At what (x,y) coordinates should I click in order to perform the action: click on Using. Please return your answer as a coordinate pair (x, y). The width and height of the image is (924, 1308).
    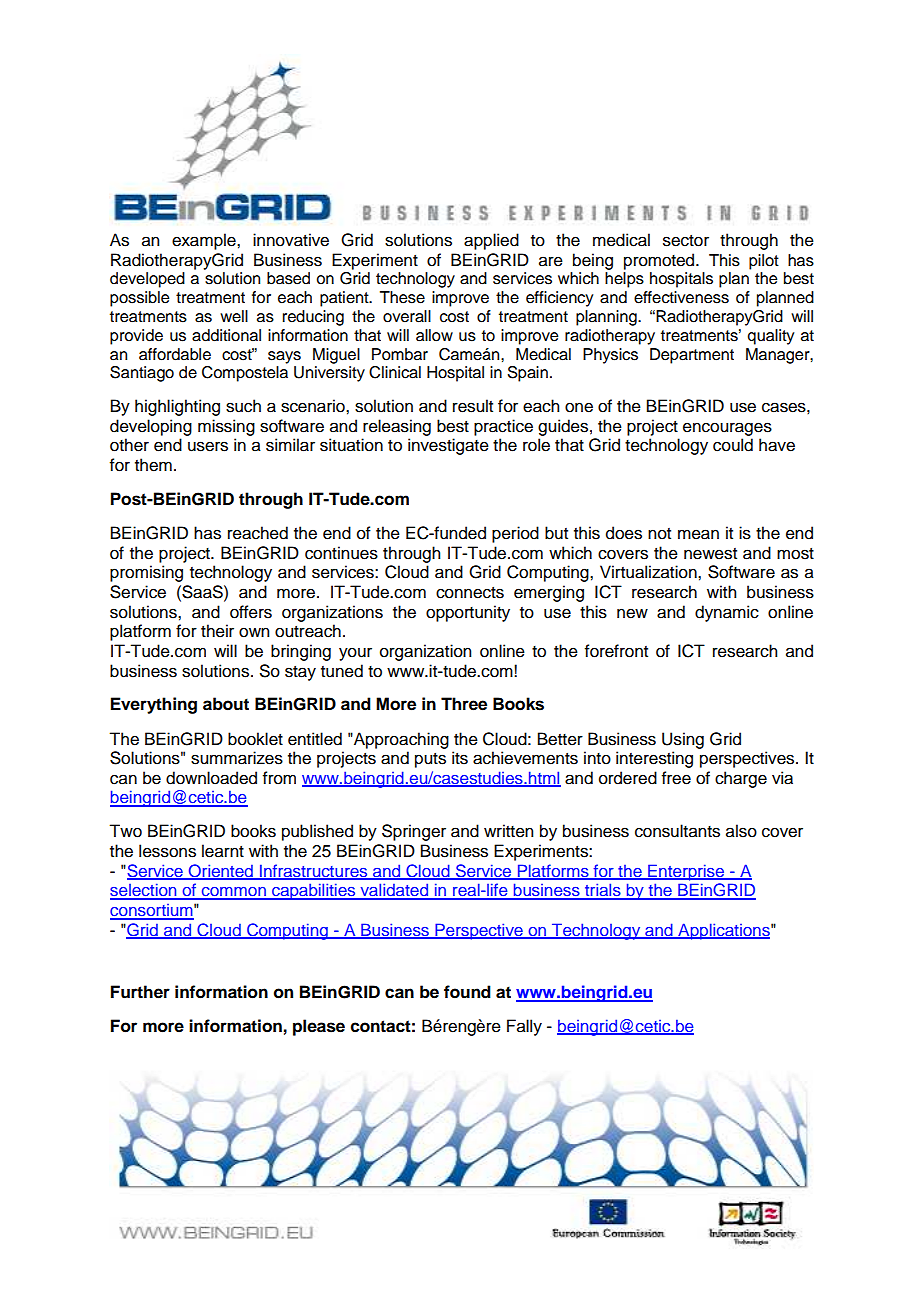
    Looking at the image, I should click on (683, 740).
